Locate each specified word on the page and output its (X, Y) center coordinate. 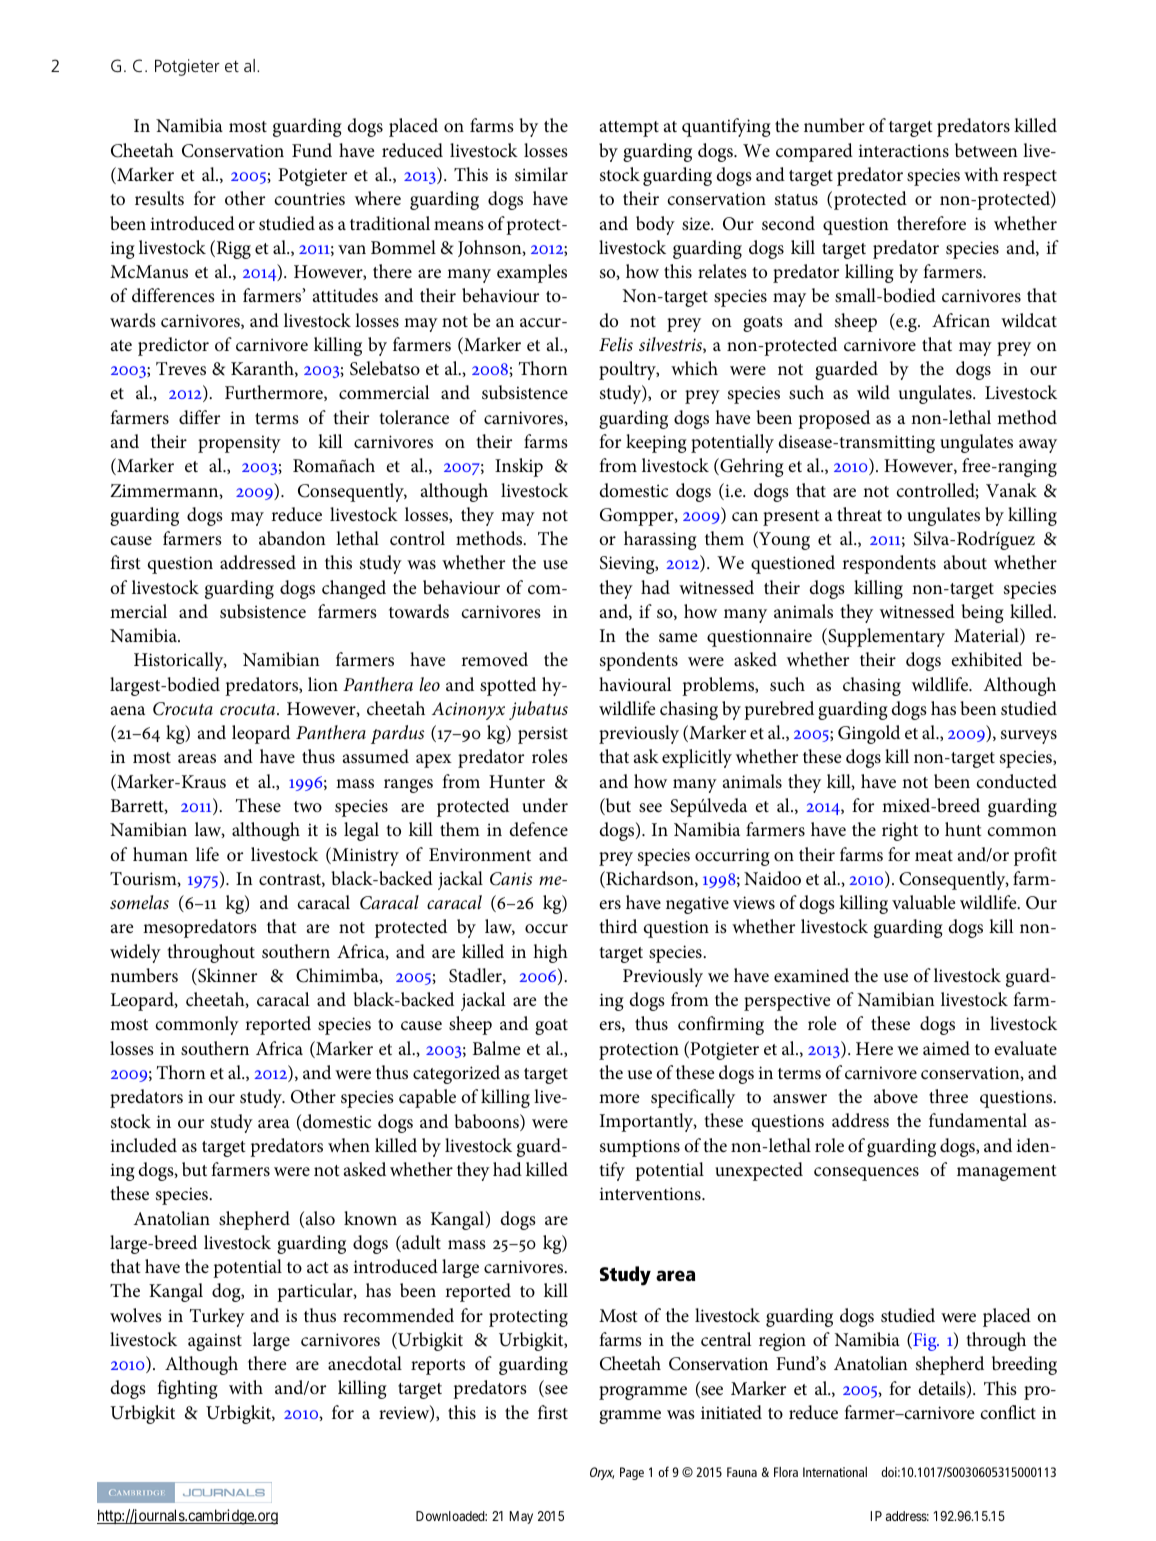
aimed (946, 1048)
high (550, 953)
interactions (903, 151)
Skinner (226, 976)
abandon (292, 538)
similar (541, 174)
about (965, 562)
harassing (660, 540)
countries (309, 199)
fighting (187, 1389)
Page (632, 1473)
